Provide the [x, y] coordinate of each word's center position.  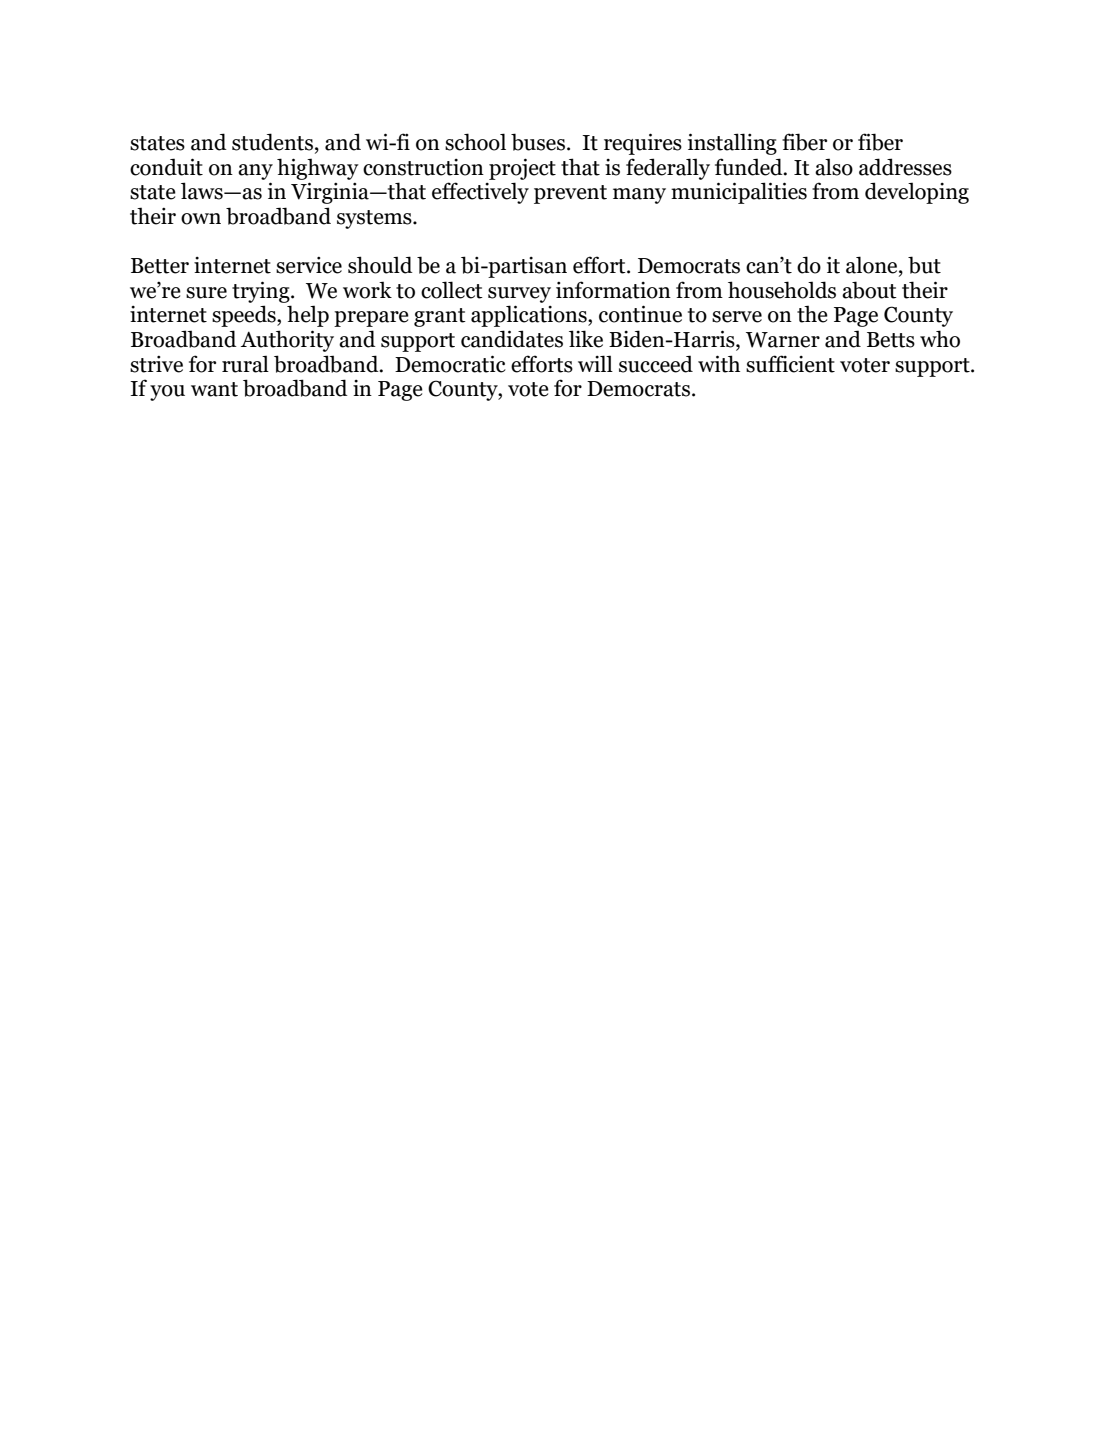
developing [917, 193]
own [201, 219]
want [214, 389]
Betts [891, 340]
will [595, 363]
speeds [245, 316]
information [613, 290]
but [924, 265]
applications [530, 316]
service [309, 265]
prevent [570, 194]
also [834, 167]
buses [538, 142]
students [272, 142]
